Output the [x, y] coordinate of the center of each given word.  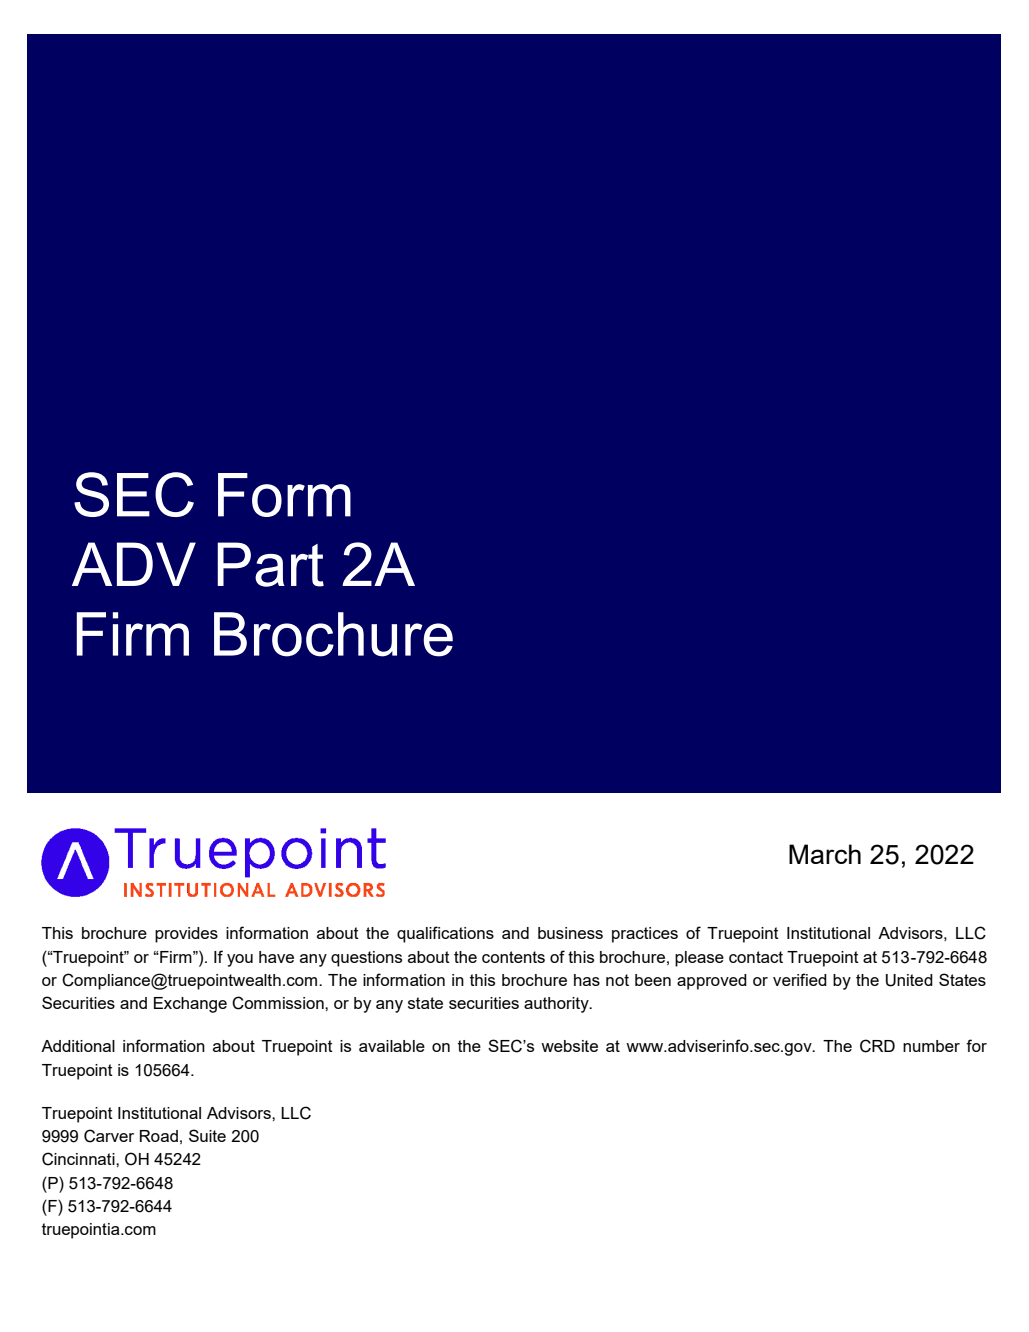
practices [645, 935]
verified [800, 979]
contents [513, 957]
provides [186, 935]
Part [270, 564]
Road [159, 1136]
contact [756, 957]
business [570, 933]
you [240, 960]
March [825, 854]
